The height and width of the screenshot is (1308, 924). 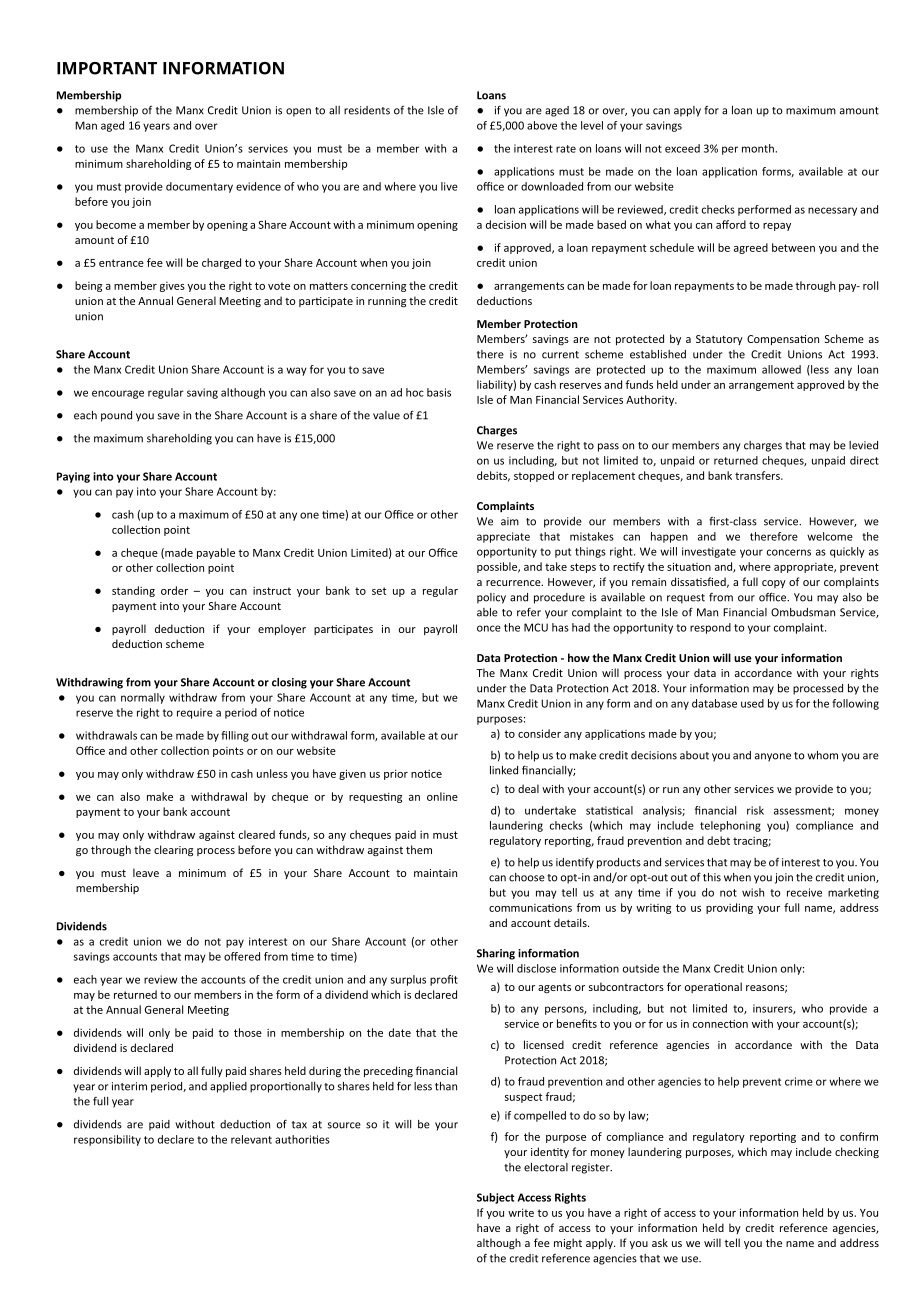 What do you see at coordinates (107, 1140) in the screenshot?
I see `responsibility` at bounding box center [107, 1140].
